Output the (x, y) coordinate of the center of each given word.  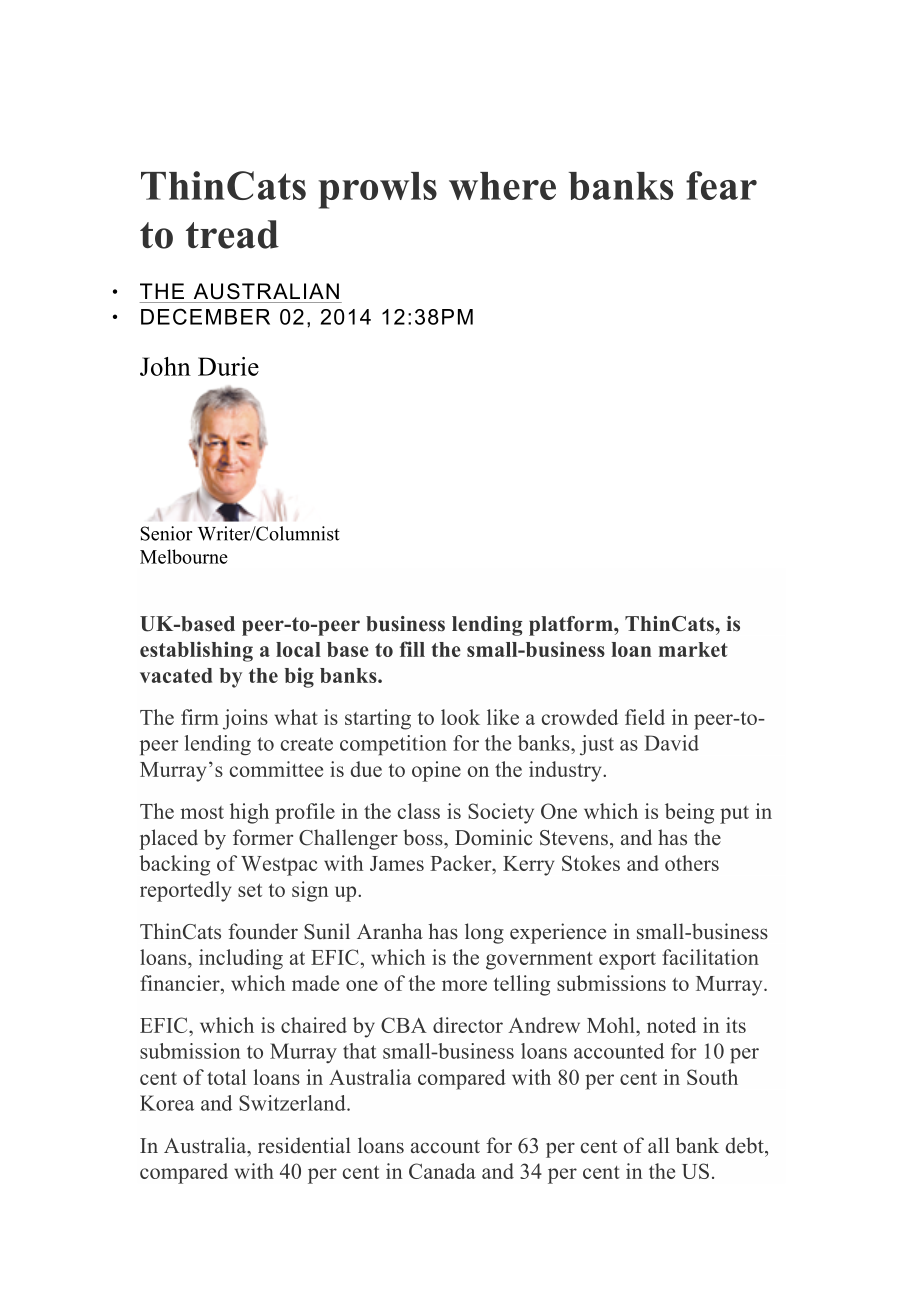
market (693, 649)
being (689, 813)
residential (304, 1145)
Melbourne (184, 556)
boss (424, 837)
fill (412, 649)
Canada (442, 1171)
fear (721, 185)
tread (232, 234)
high (249, 813)
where (502, 186)
